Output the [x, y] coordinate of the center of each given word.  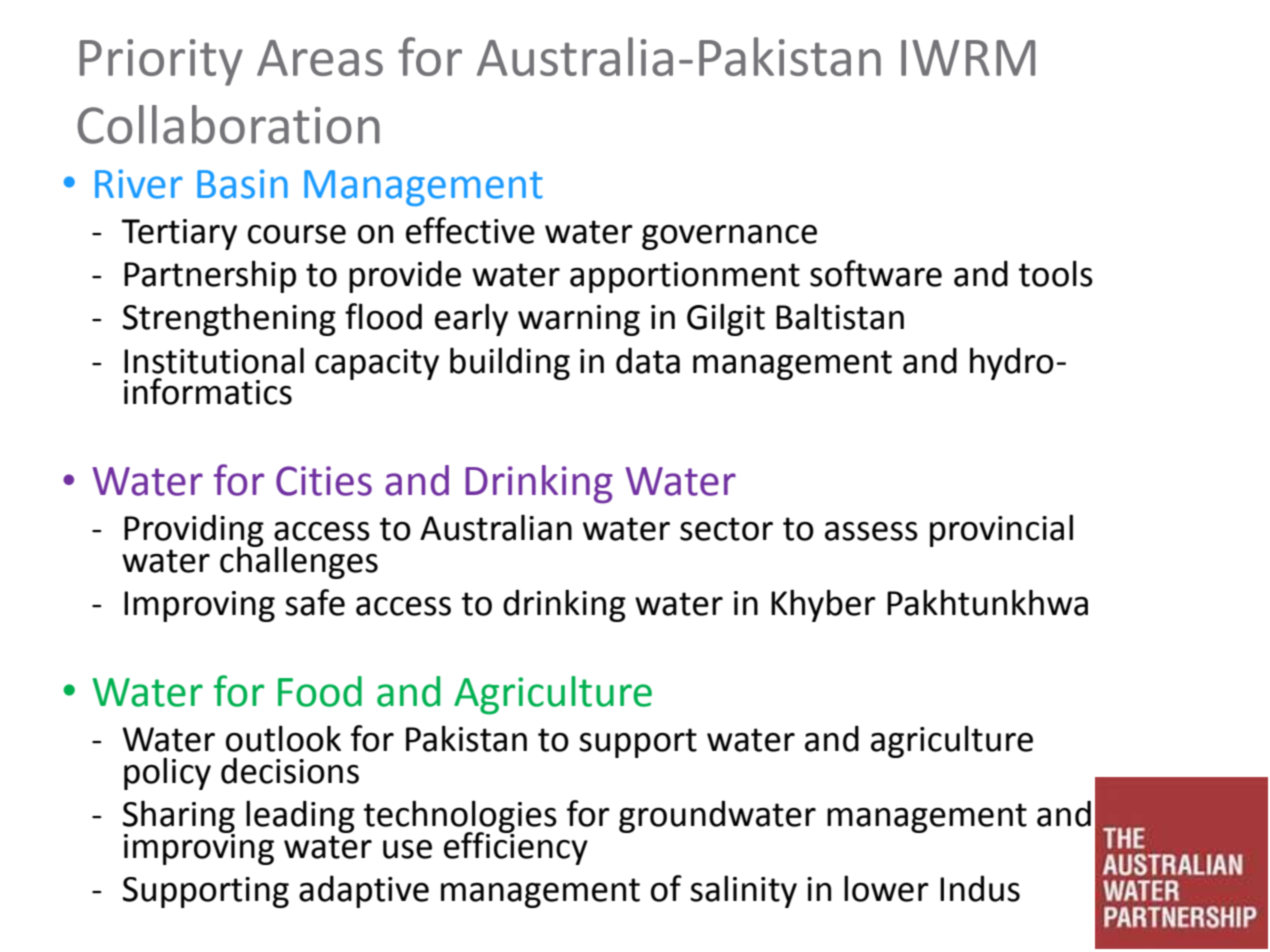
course [297, 234]
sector [726, 529]
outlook [283, 738]
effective [470, 230]
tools [1056, 273]
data [648, 361]
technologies [460, 817]
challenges [299, 561]
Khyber [823, 605]
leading [300, 816]
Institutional [214, 361]
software [876, 273]
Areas [320, 58]
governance [729, 237]
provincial [1001, 530]
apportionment [685, 277]
